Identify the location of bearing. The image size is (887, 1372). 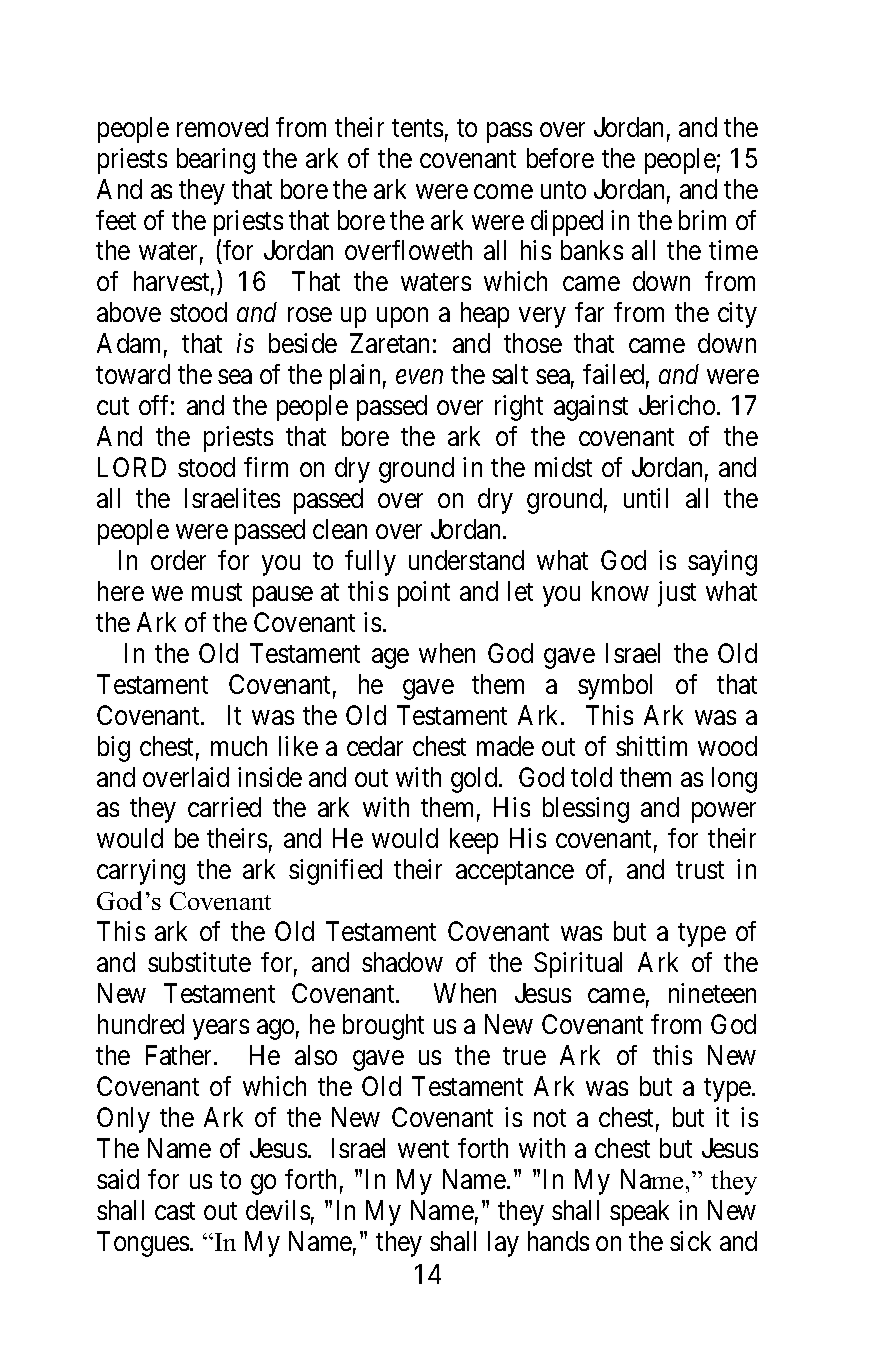
(216, 161).
